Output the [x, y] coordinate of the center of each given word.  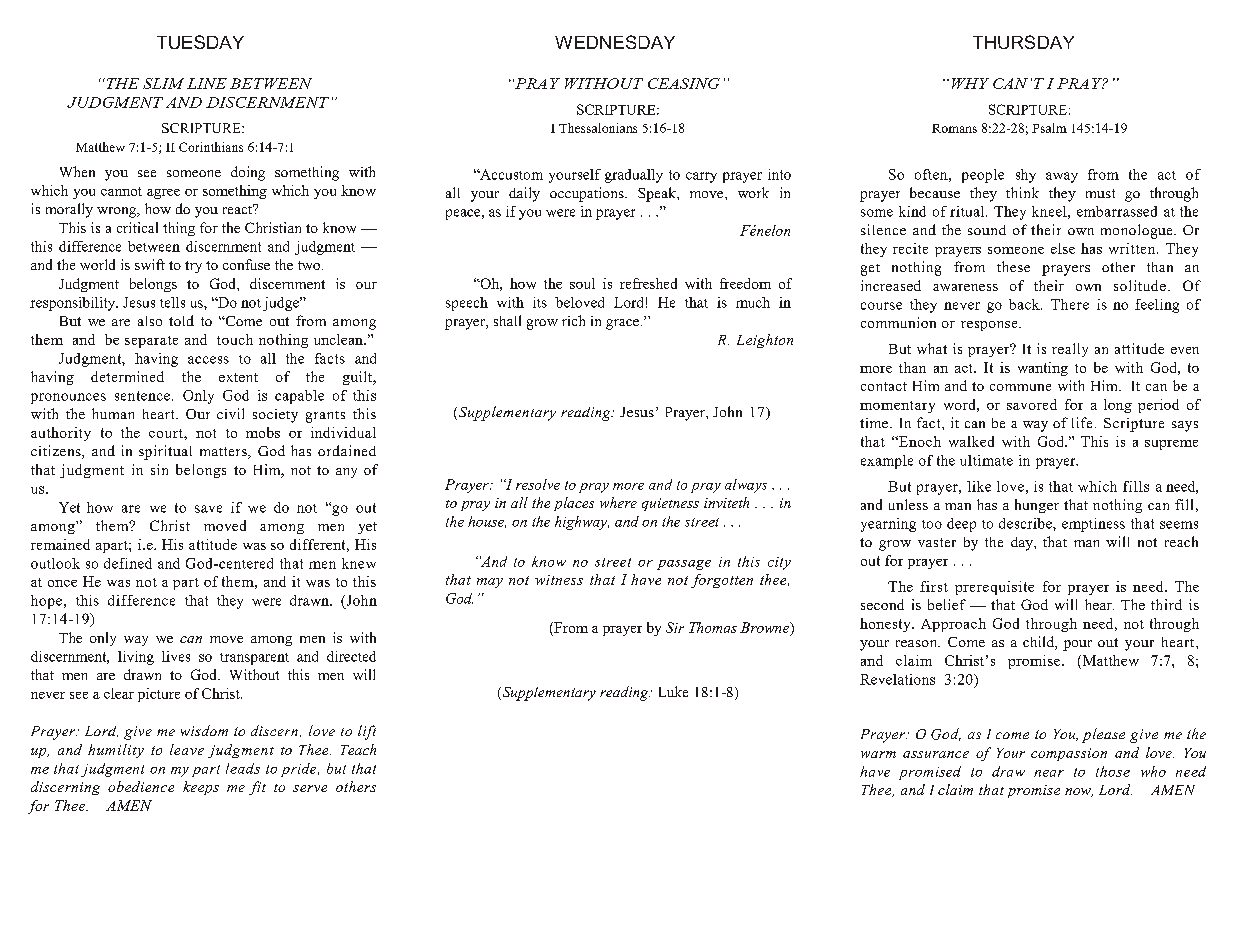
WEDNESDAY [615, 42]
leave [187, 749]
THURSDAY [1023, 42]
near [1049, 773]
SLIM [163, 83]
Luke [673, 691]
